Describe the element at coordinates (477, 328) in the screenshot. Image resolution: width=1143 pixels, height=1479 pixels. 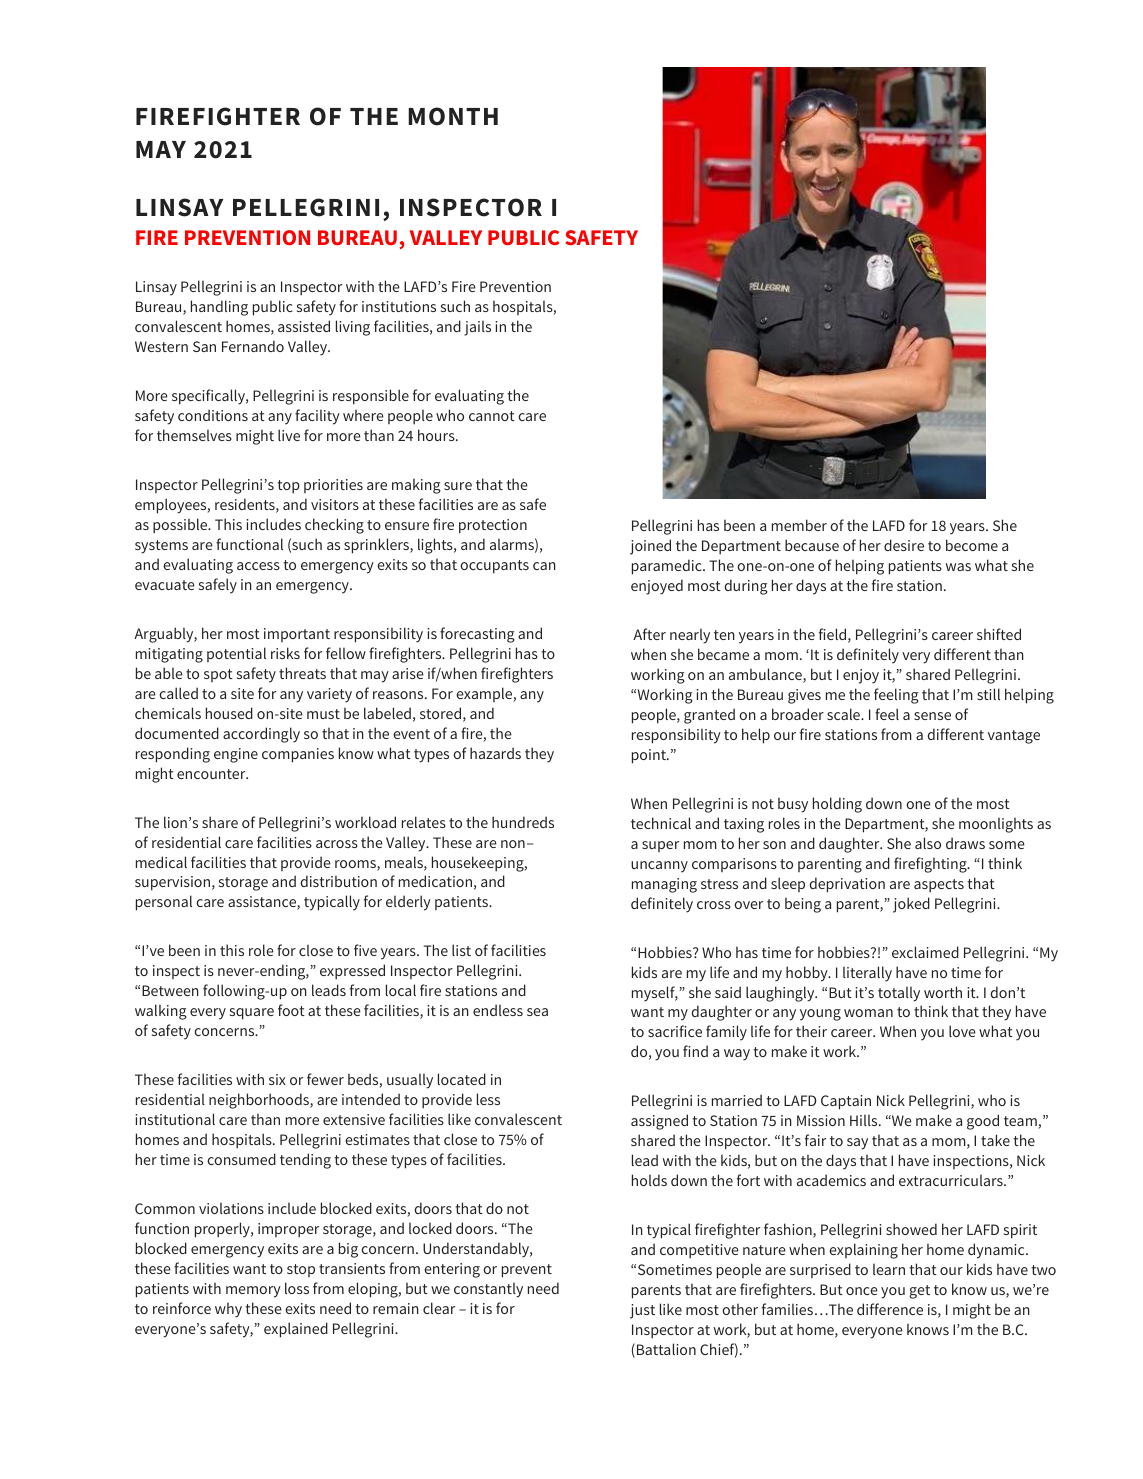
I see `jails` at that location.
